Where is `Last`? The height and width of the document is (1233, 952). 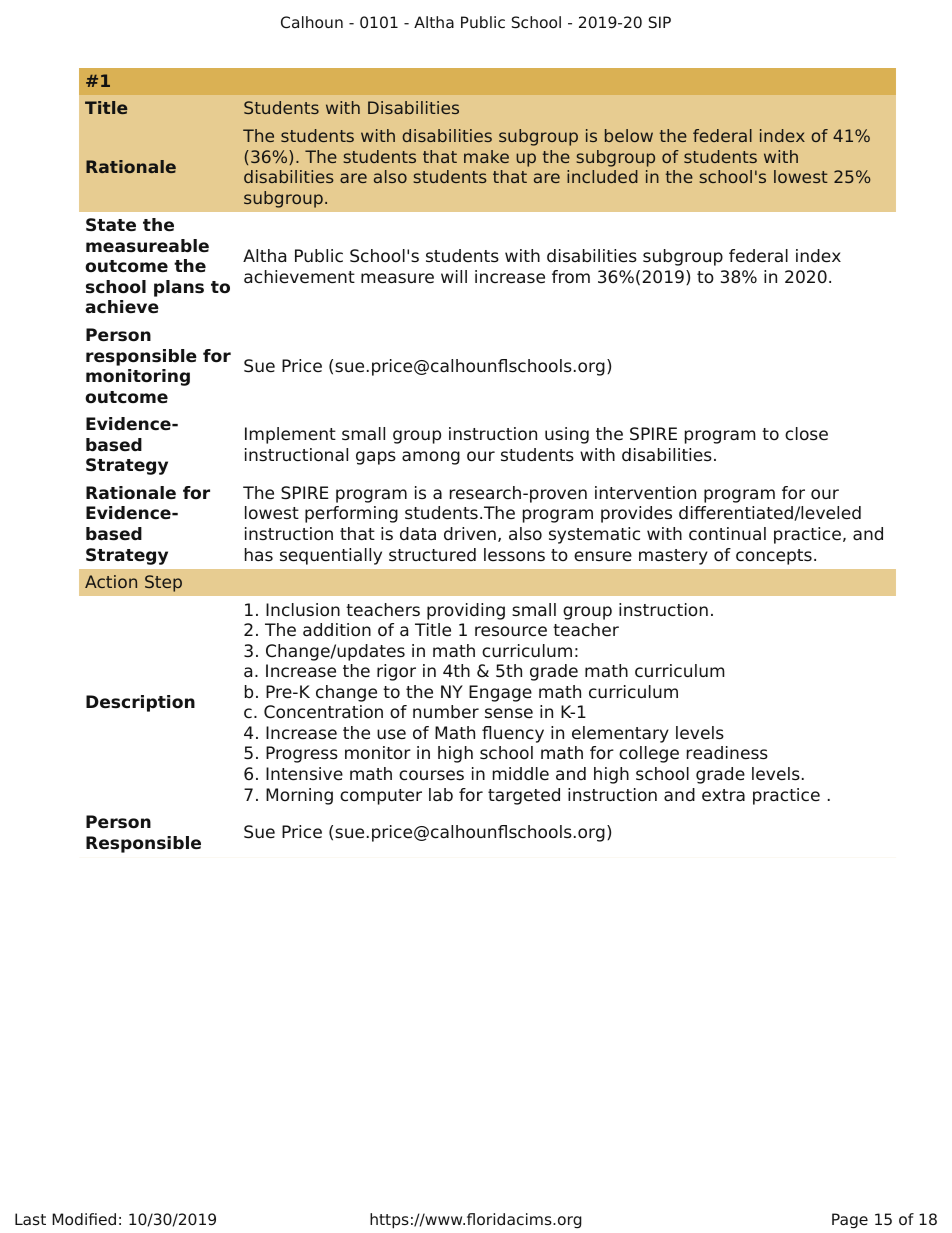 Last is located at coordinates (30, 1219).
